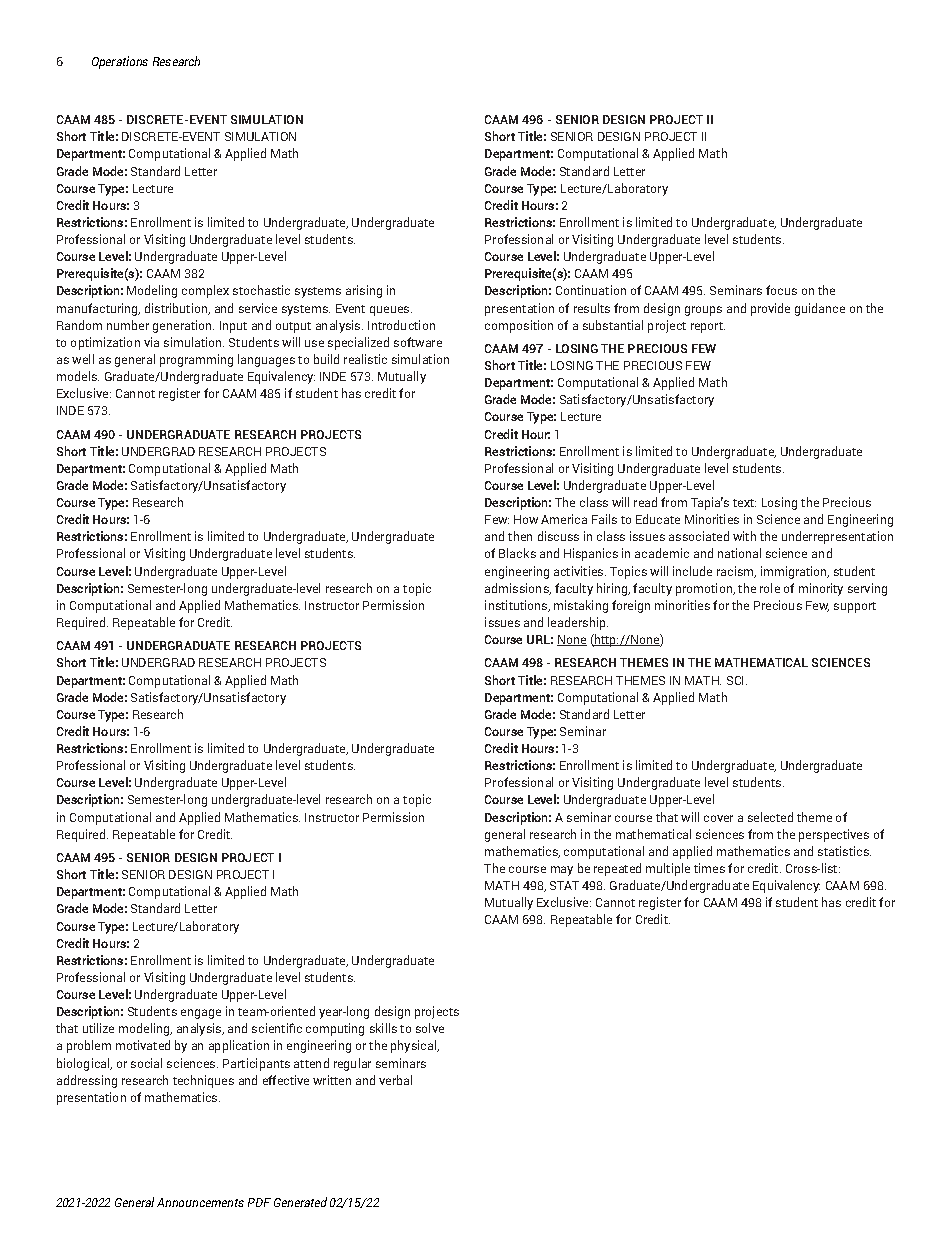  Describe the element at coordinates (200, 1202) in the screenshot. I see `Announcements` at that location.
